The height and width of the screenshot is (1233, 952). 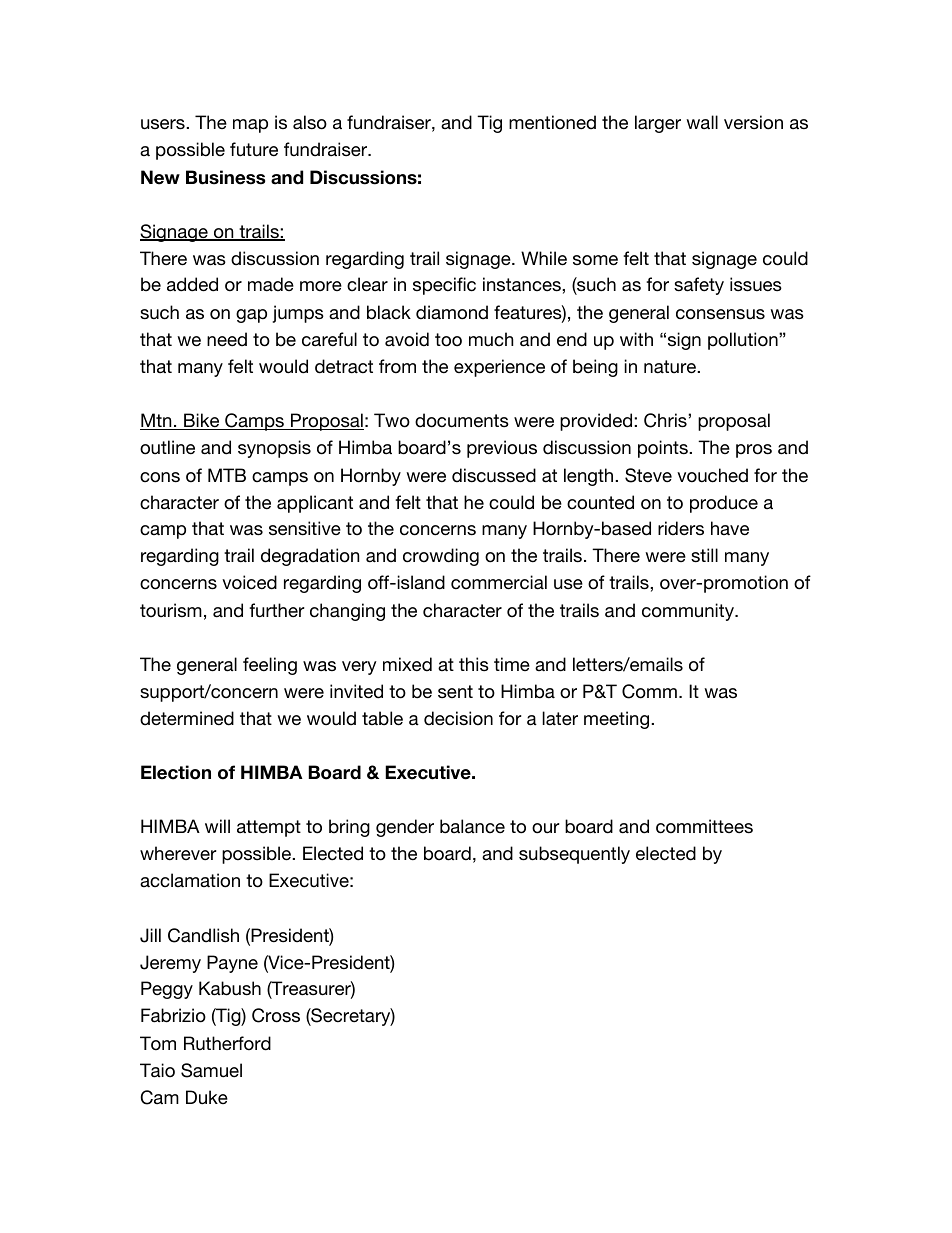 What do you see at coordinates (254, 149) in the screenshot?
I see `future` at bounding box center [254, 149].
